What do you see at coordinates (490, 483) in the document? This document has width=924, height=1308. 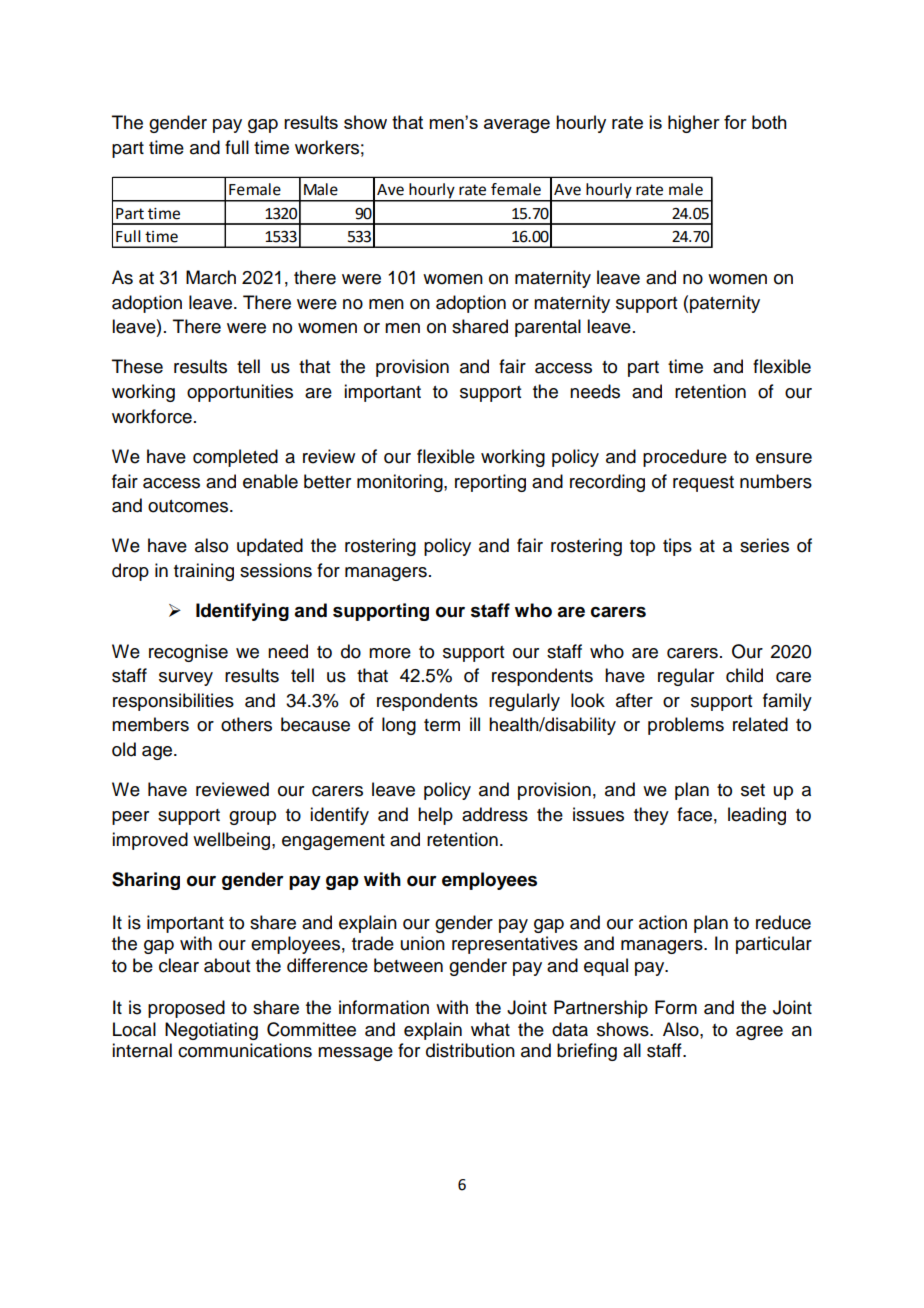 I see `reporting` at bounding box center [490, 483].
